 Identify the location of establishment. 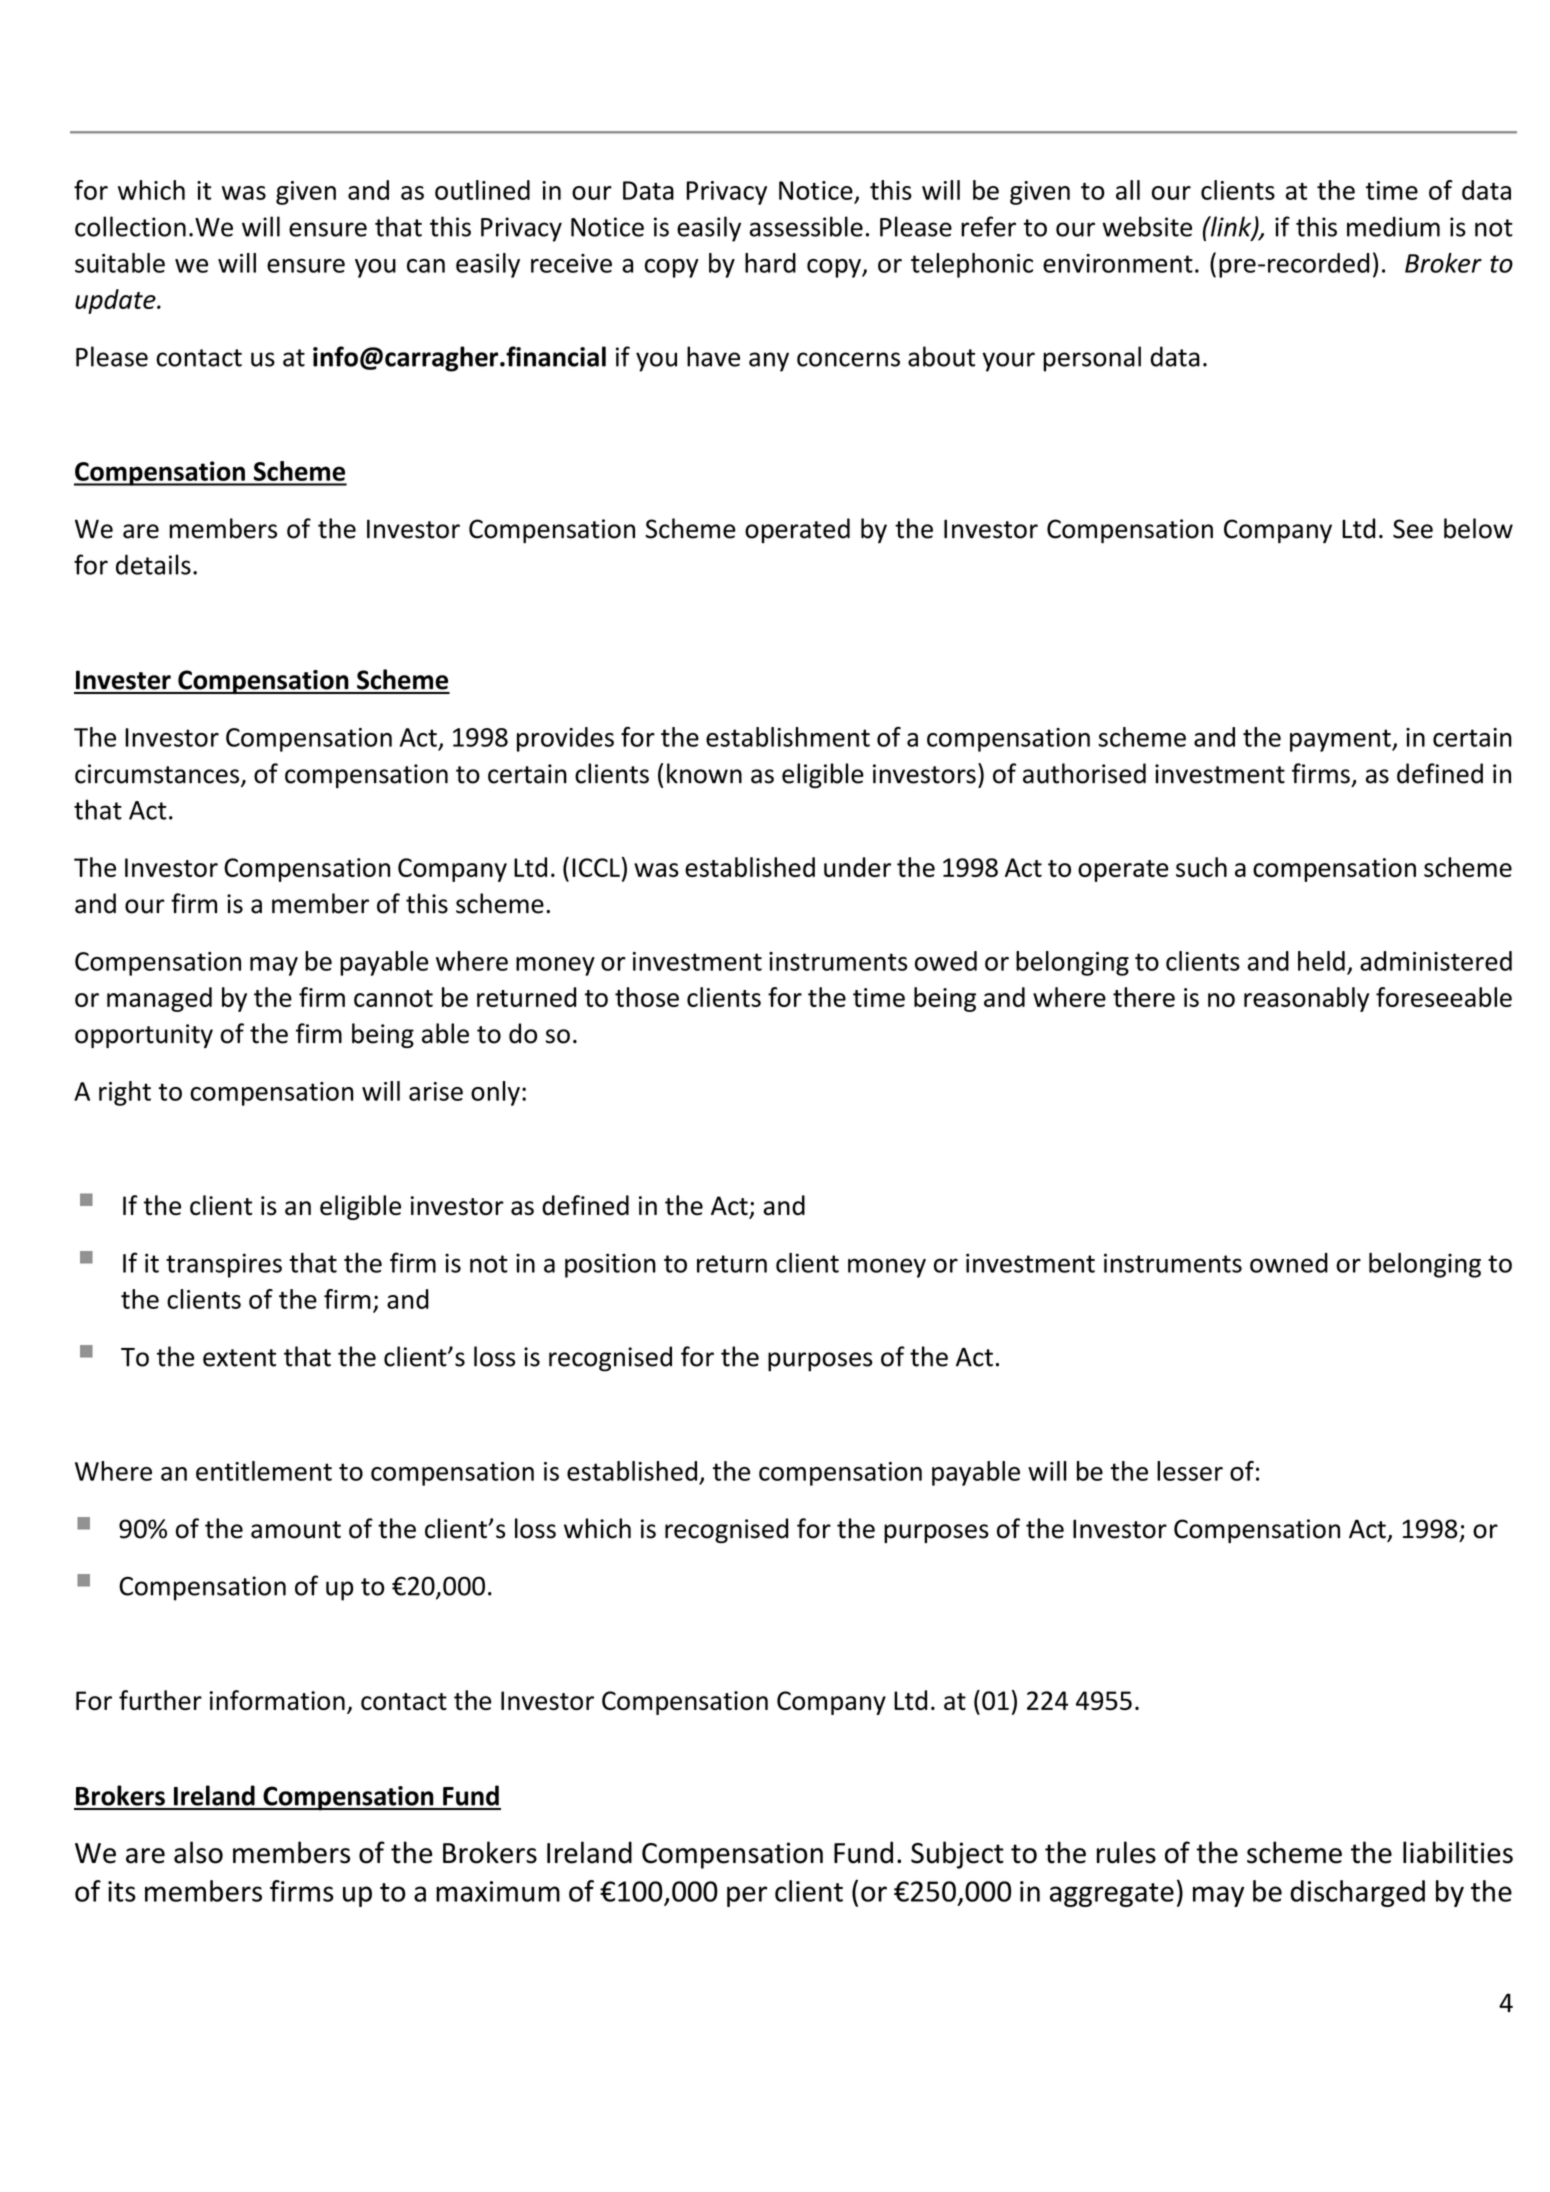
(788, 737).
